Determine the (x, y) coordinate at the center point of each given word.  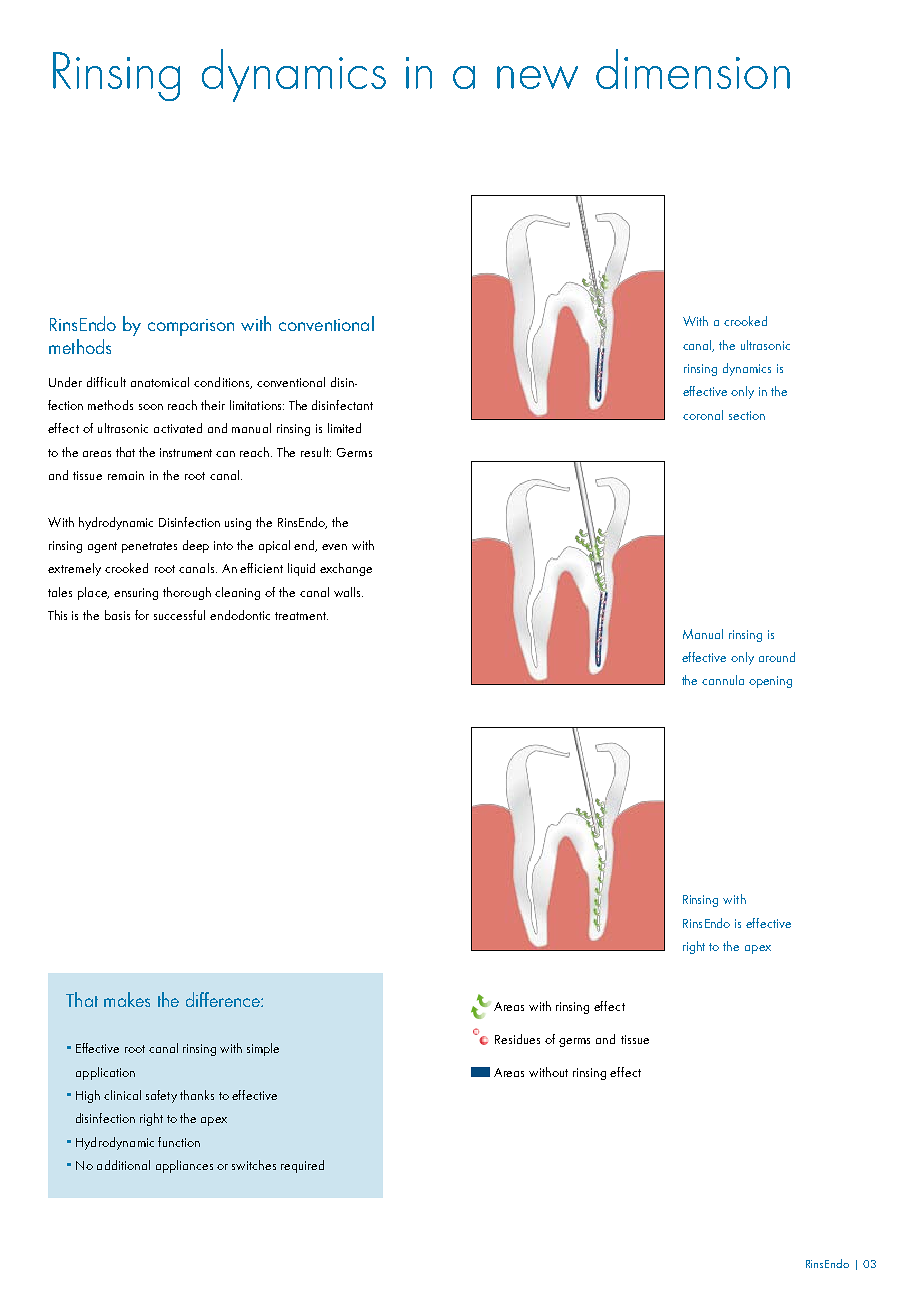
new (537, 77)
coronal (703, 415)
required (302, 1166)
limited (344, 428)
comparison (191, 327)
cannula (723, 680)
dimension (693, 69)
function (179, 1142)
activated (178, 428)
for (142, 615)
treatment (301, 616)
